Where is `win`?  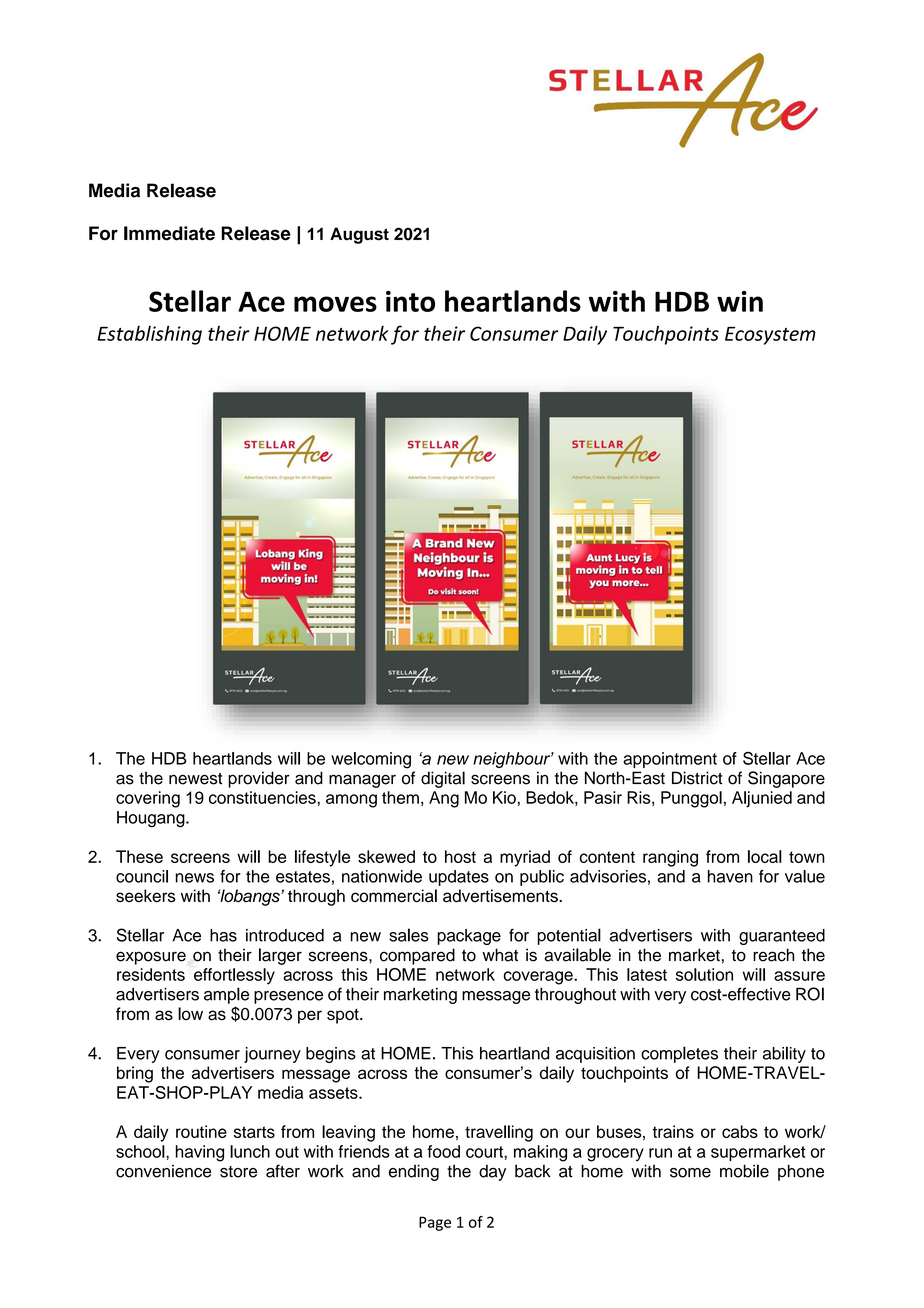 win is located at coordinates (740, 301).
